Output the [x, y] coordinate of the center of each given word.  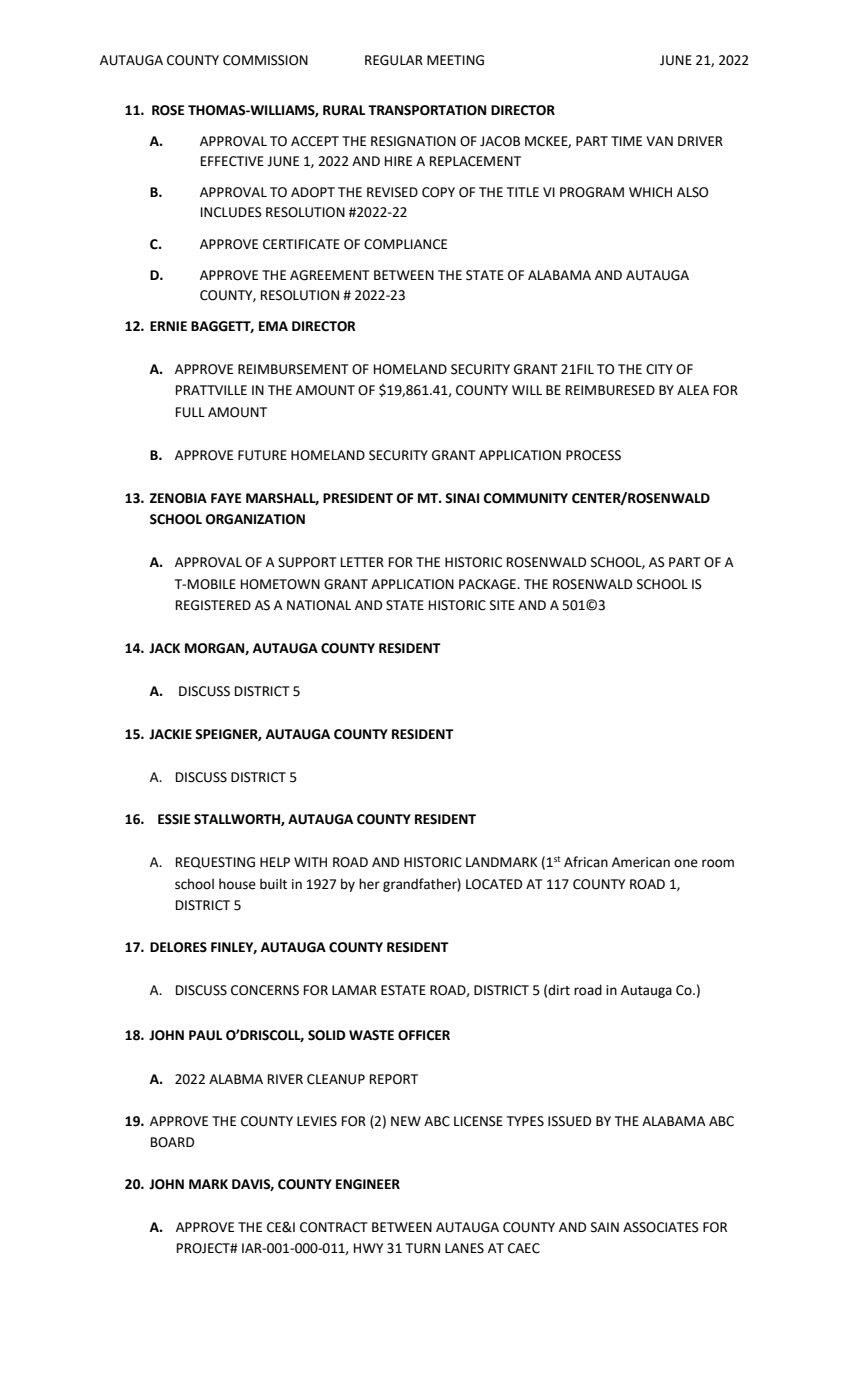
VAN [659, 141]
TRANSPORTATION [427, 110]
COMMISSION [265, 60]
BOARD [172, 1142]
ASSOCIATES [661, 1227]
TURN [423, 1248]
